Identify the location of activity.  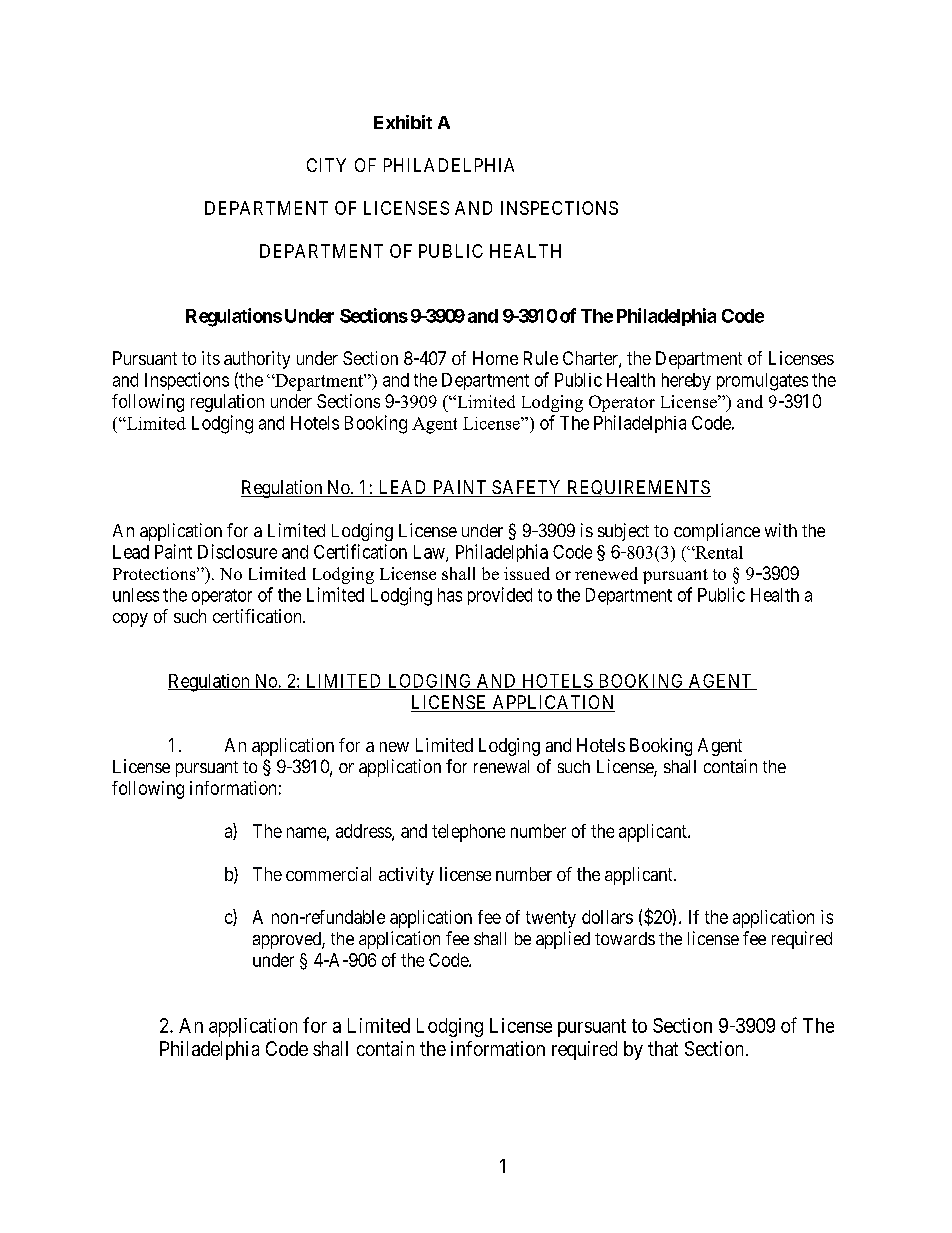
(406, 876).
